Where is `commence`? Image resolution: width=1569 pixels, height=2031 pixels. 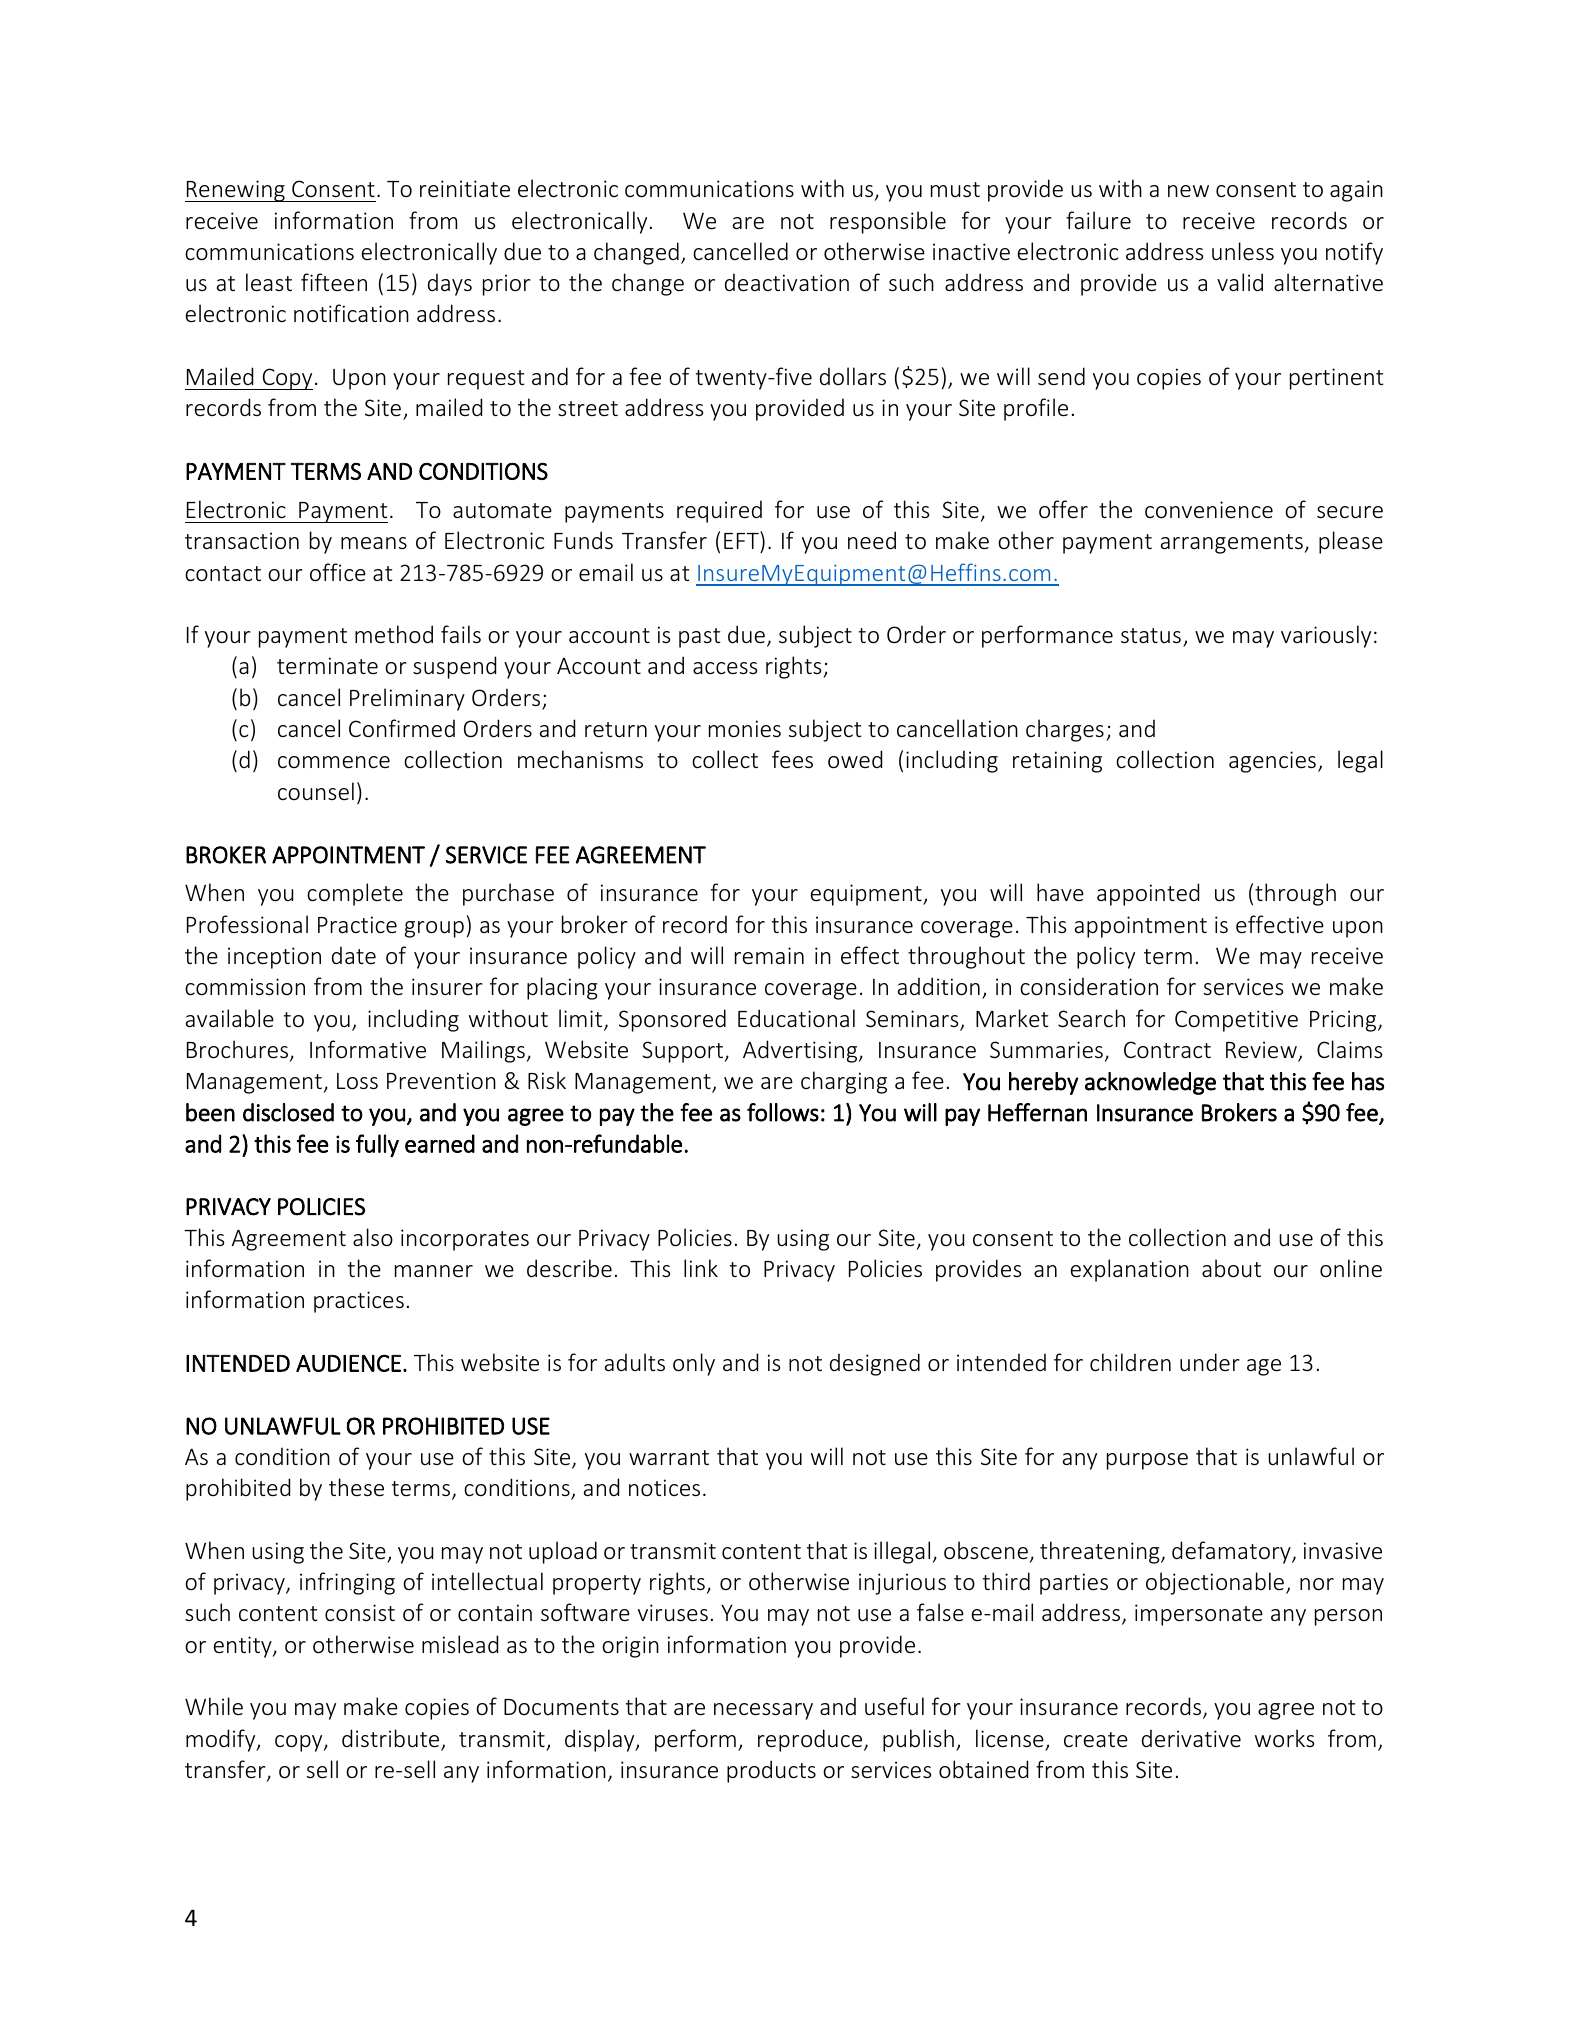
commence is located at coordinates (334, 762).
